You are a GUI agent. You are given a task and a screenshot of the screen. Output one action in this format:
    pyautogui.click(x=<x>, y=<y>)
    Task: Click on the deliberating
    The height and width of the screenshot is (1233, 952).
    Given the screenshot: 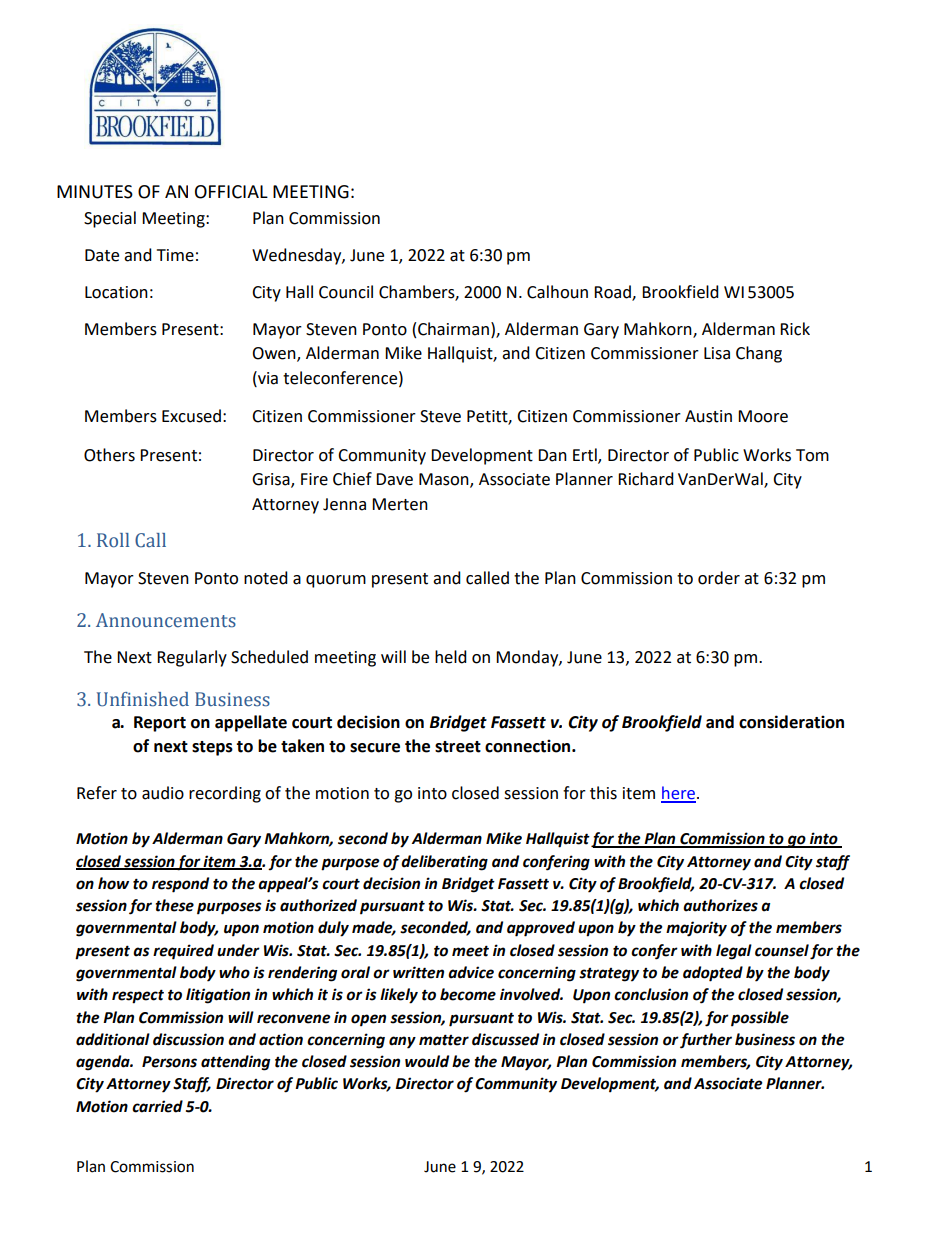 What is the action you would take?
    pyautogui.click(x=444, y=863)
